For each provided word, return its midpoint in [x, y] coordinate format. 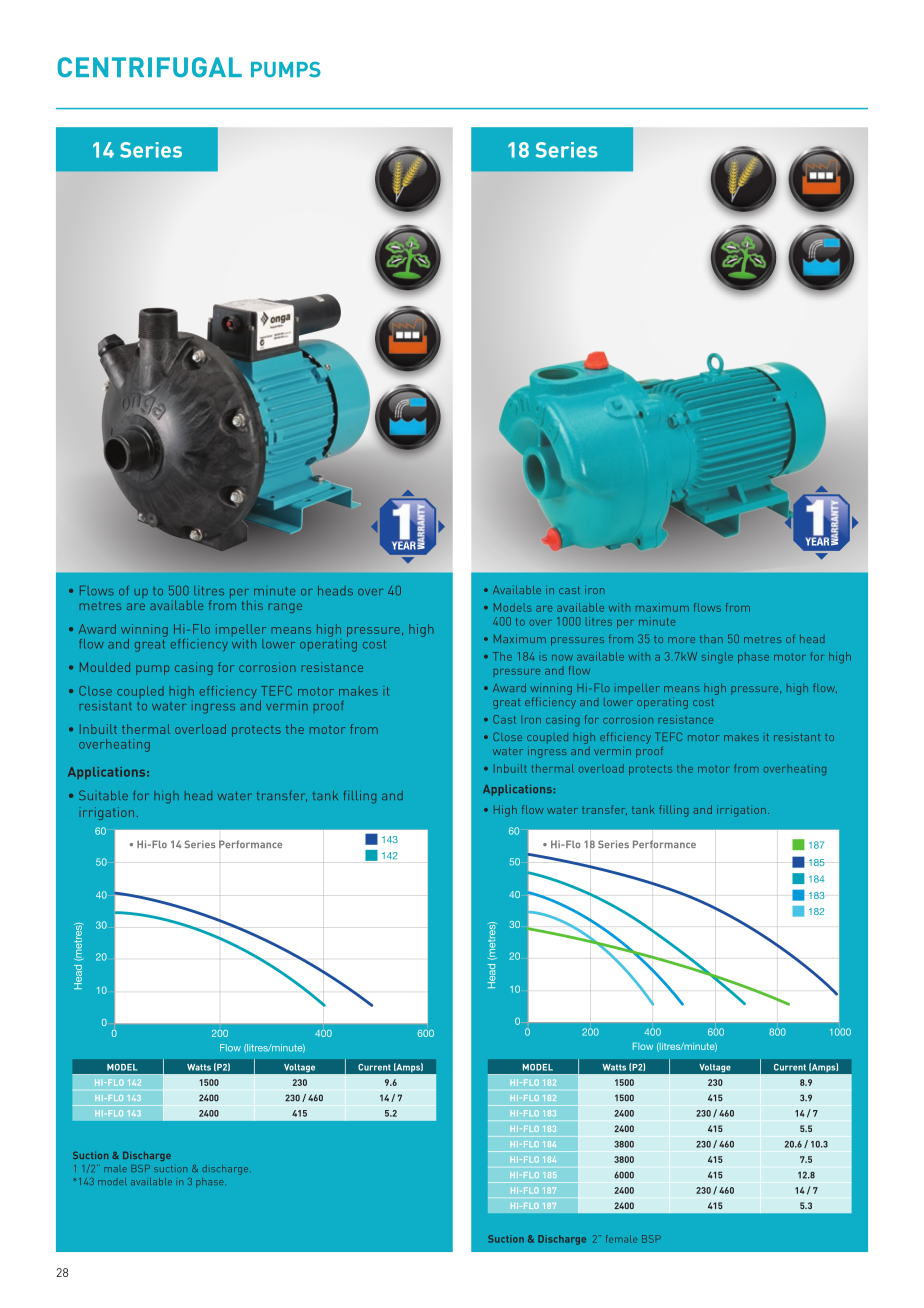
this [252, 605]
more [681, 640]
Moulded [105, 667]
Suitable [103, 795]
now [562, 658]
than [711, 639]
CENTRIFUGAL [150, 67]
